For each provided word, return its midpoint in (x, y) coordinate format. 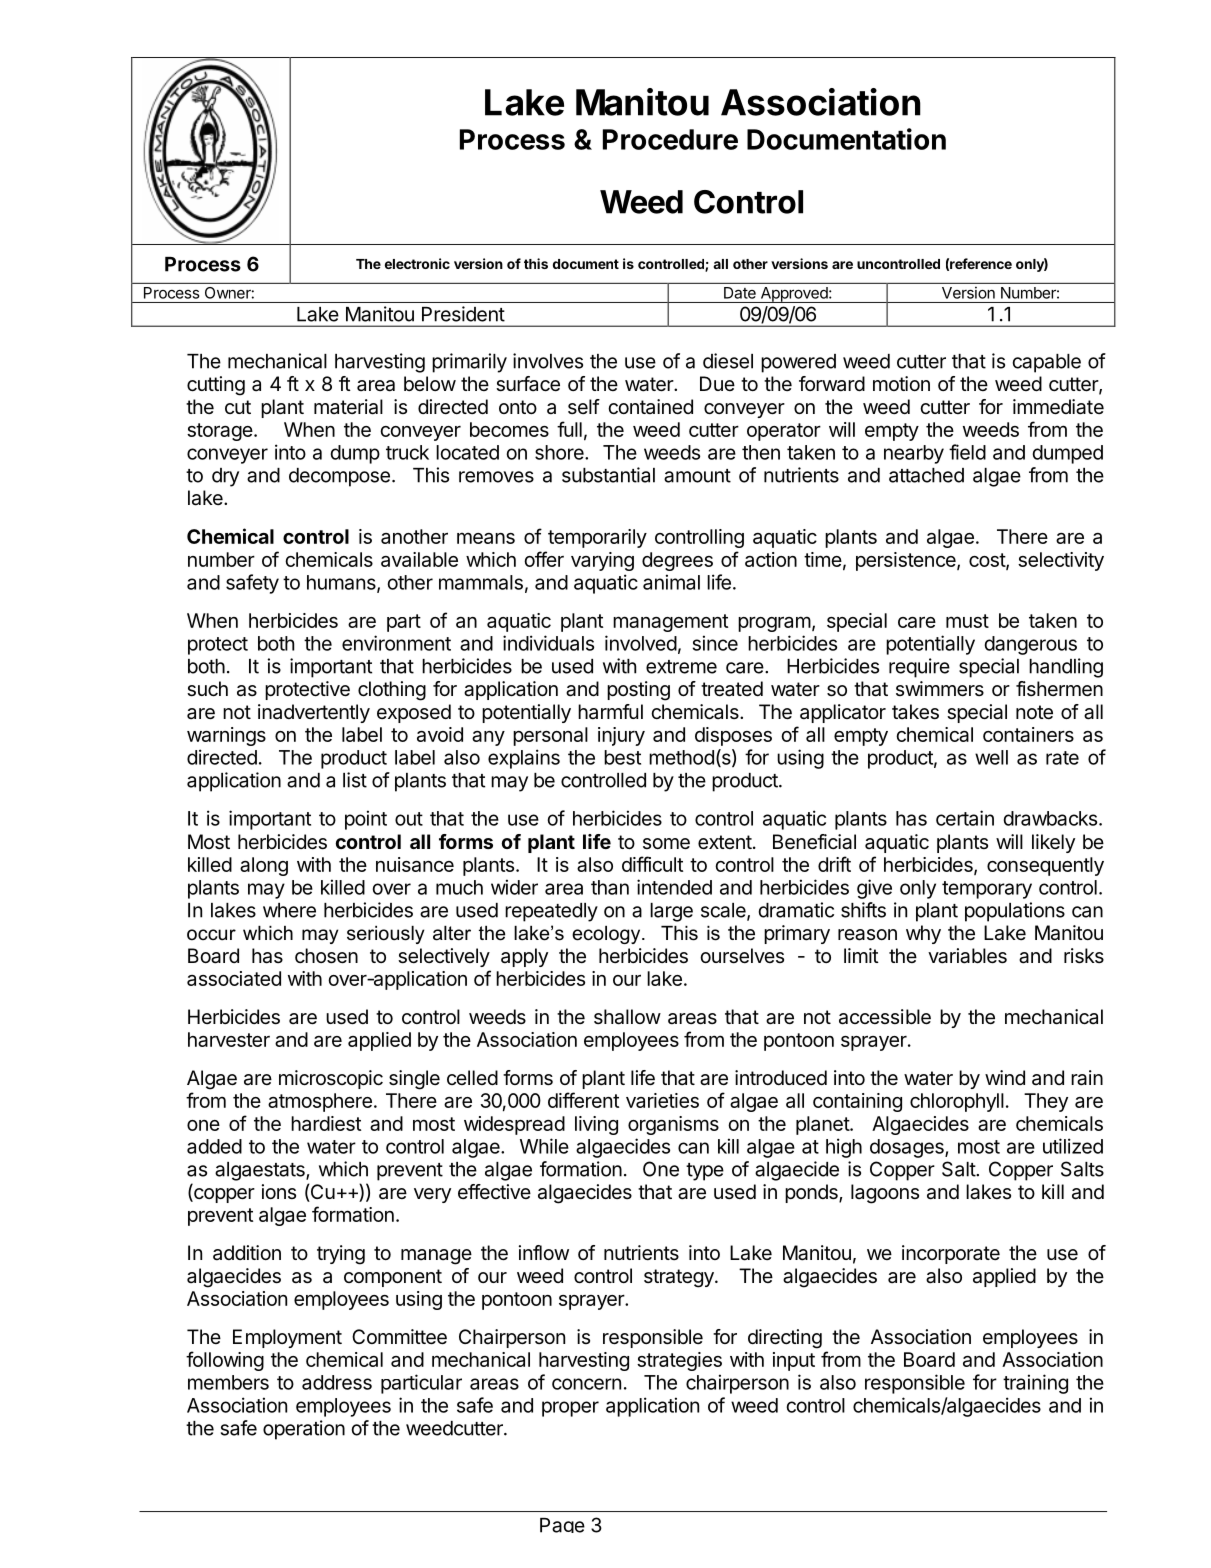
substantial (608, 475)
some (666, 844)
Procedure (670, 139)
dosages (908, 1148)
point (366, 820)
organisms (673, 1125)
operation (304, 1430)
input (794, 1361)
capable (1047, 363)
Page (562, 1525)
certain (965, 818)
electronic (417, 263)
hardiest (326, 1123)
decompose (339, 477)
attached (926, 475)
